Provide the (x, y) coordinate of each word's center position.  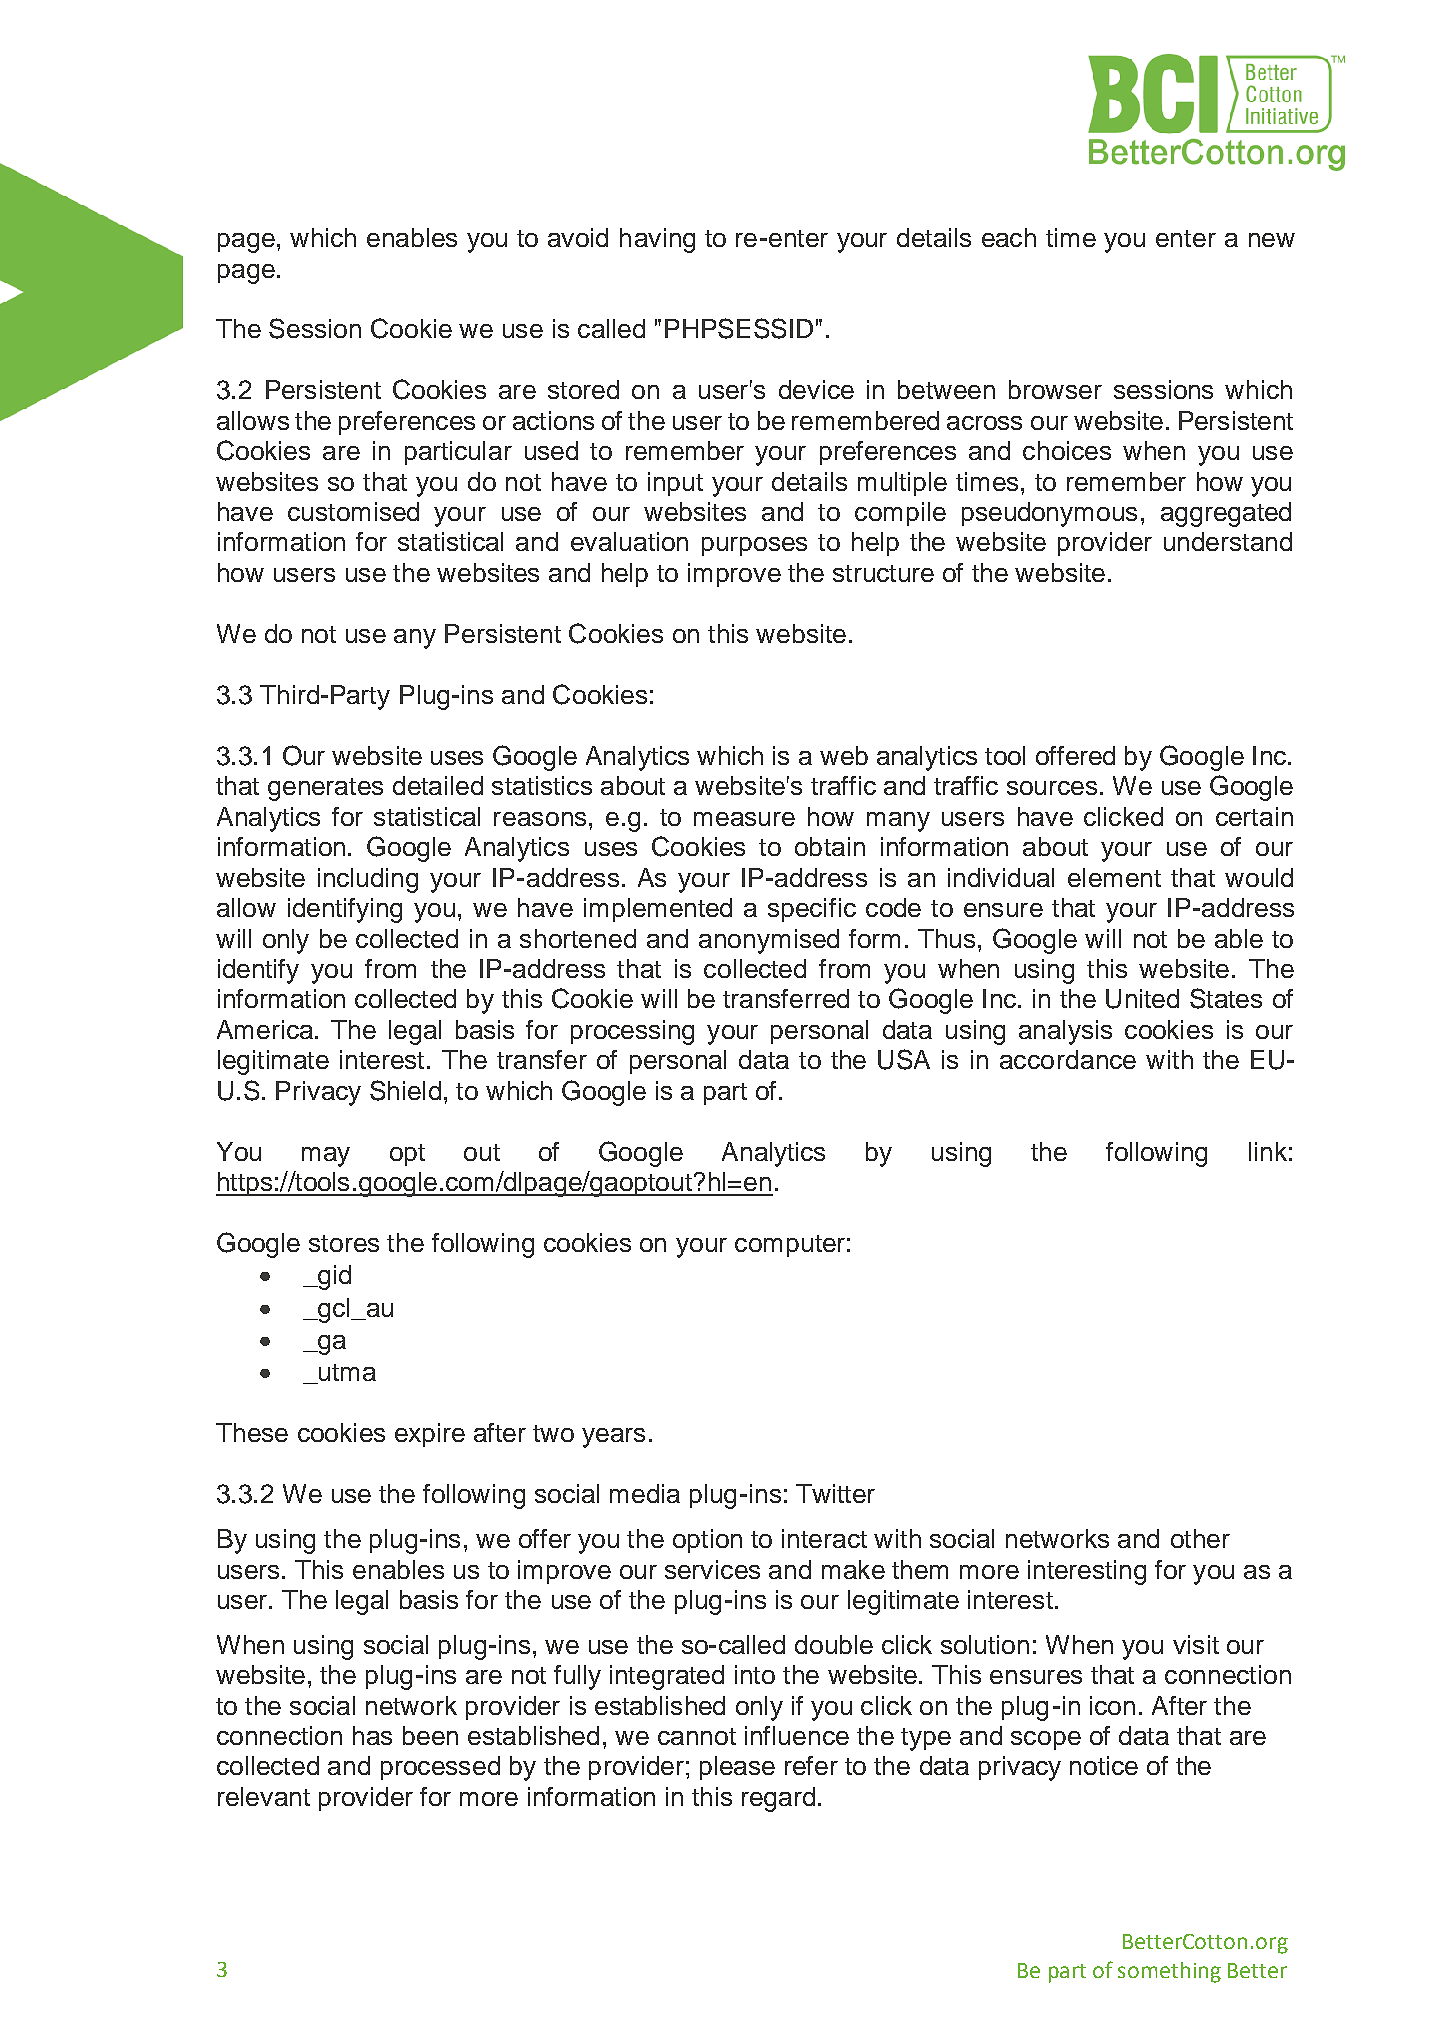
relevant (264, 1796)
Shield (405, 1090)
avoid (578, 237)
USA (904, 1059)
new (1272, 240)
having (657, 240)
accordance (1068, 1059)
